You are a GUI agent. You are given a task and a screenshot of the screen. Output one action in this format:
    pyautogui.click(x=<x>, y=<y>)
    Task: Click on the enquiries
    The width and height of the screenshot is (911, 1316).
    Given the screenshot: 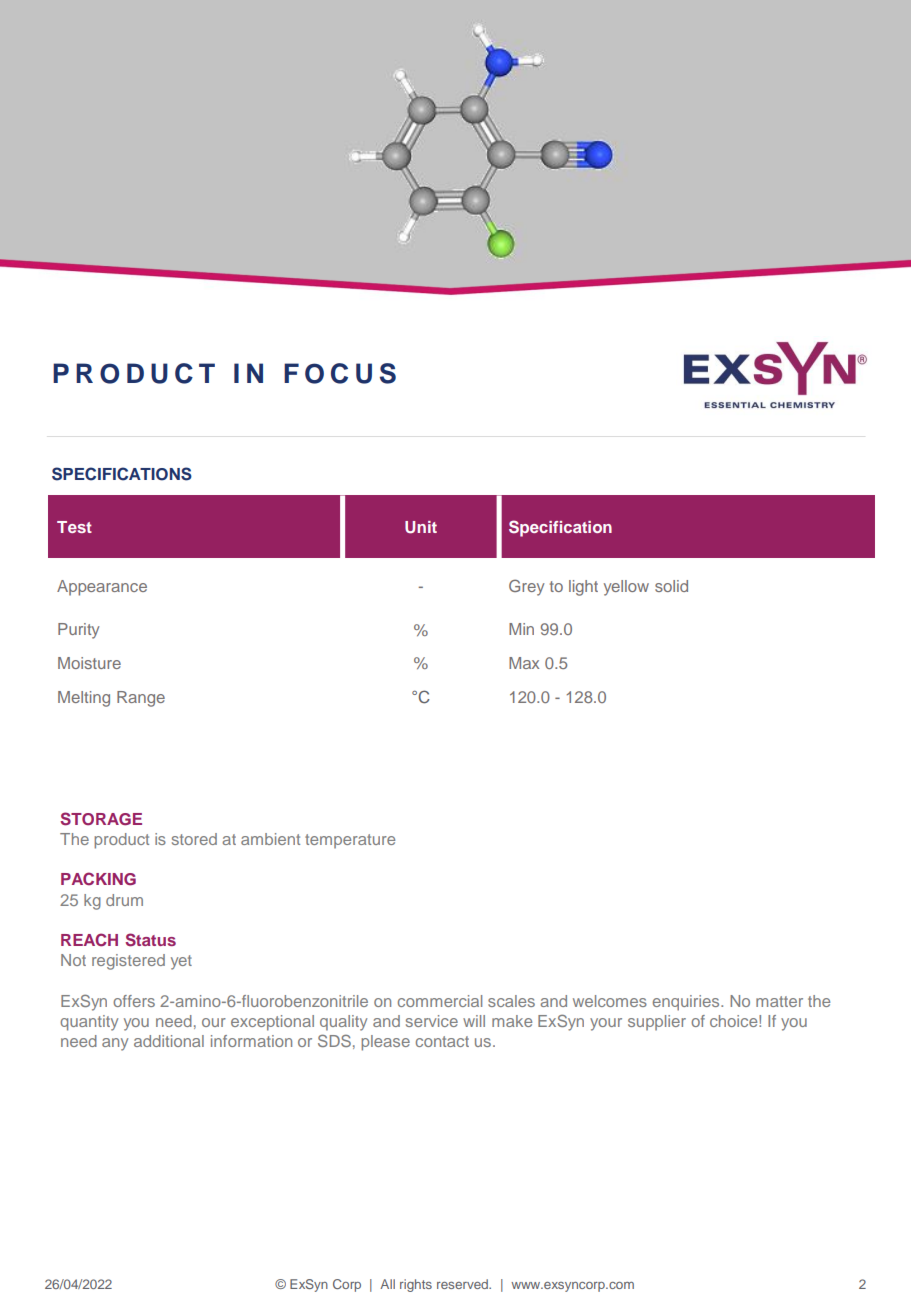 What is the action you would take?
    pyautogui.click(x=687, y=1003)
